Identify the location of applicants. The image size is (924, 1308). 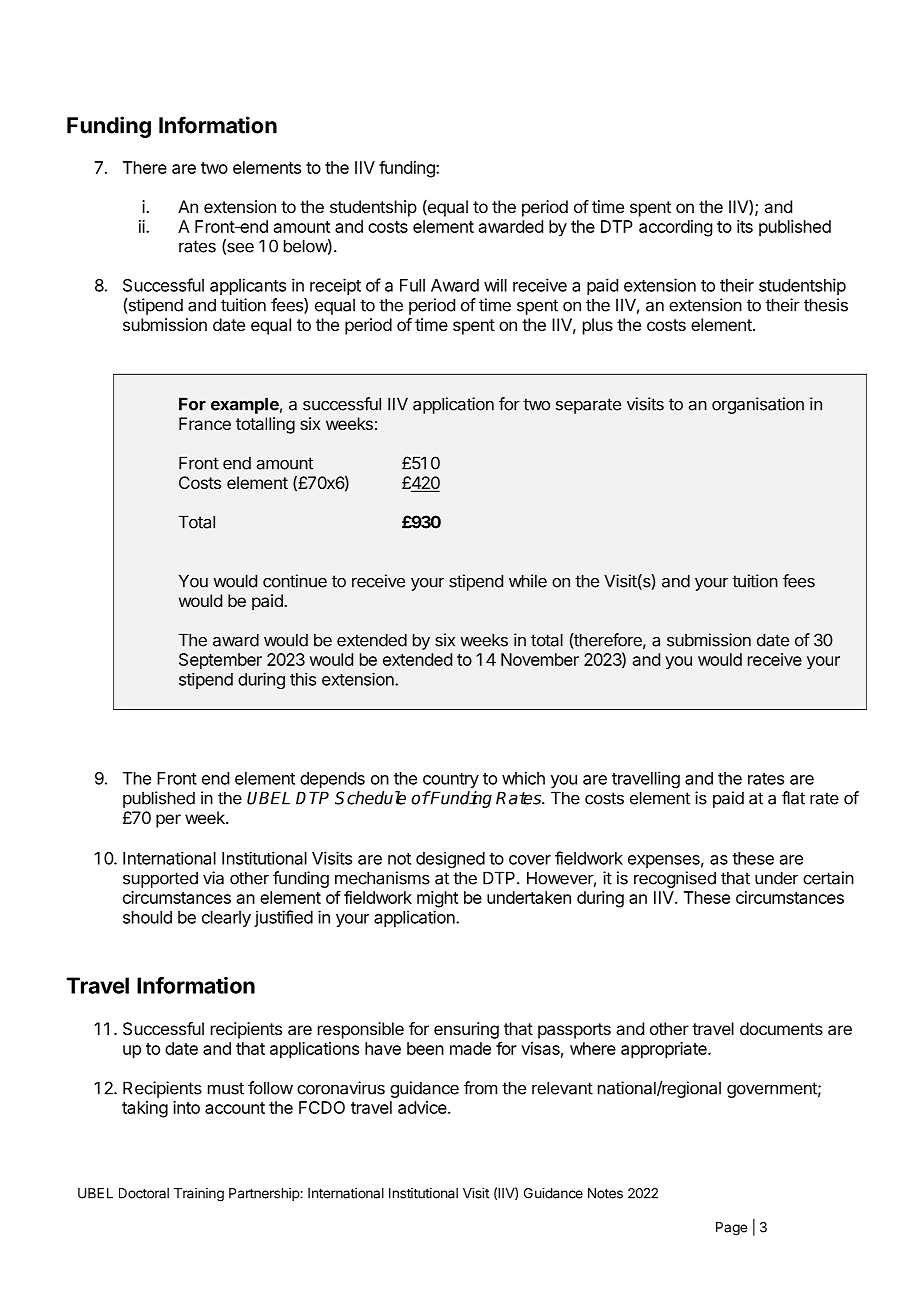
(248, 286).
